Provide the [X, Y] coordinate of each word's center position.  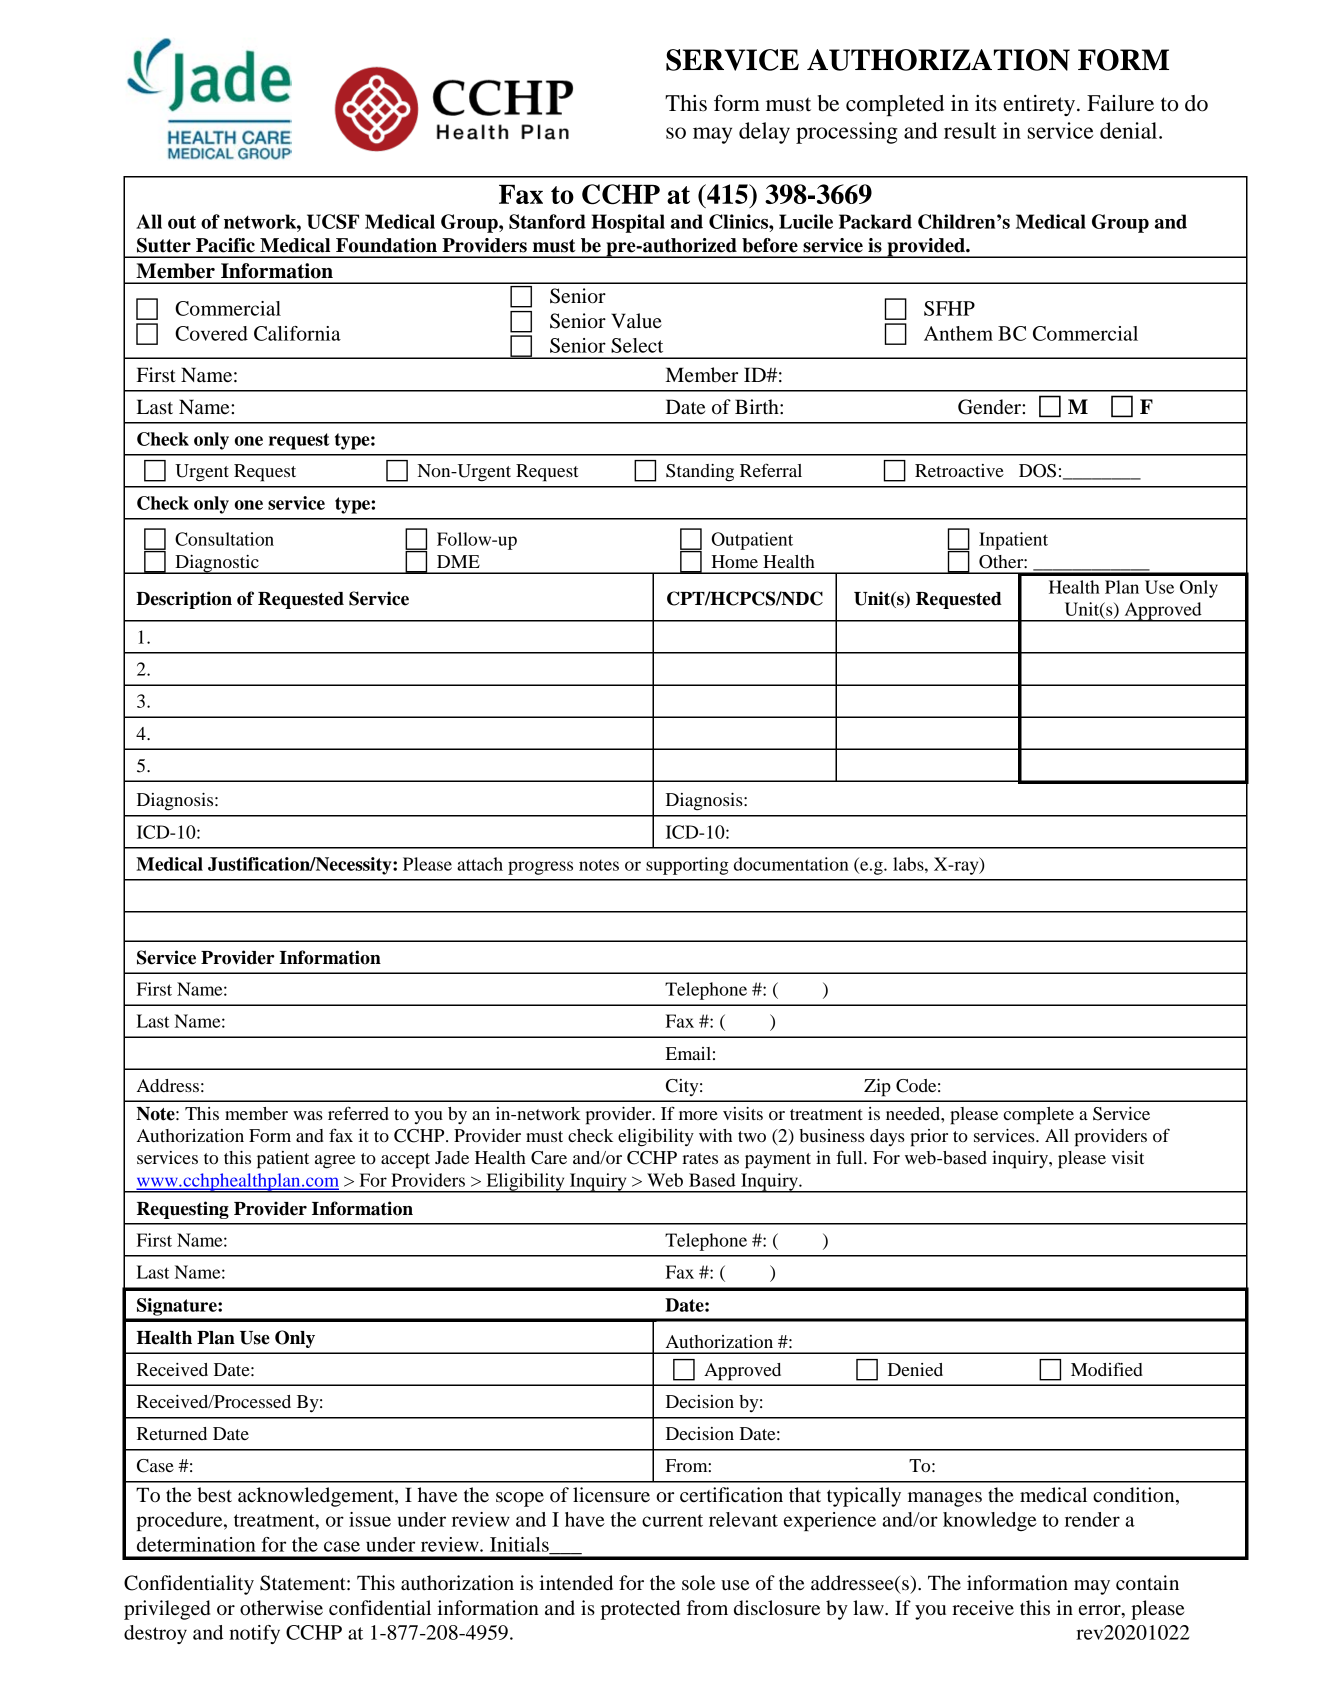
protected [640, 1610]
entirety [1039, 105]
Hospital [628, 223]
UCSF [333, 221]
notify [254, 1634]
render [1092, 1519]
